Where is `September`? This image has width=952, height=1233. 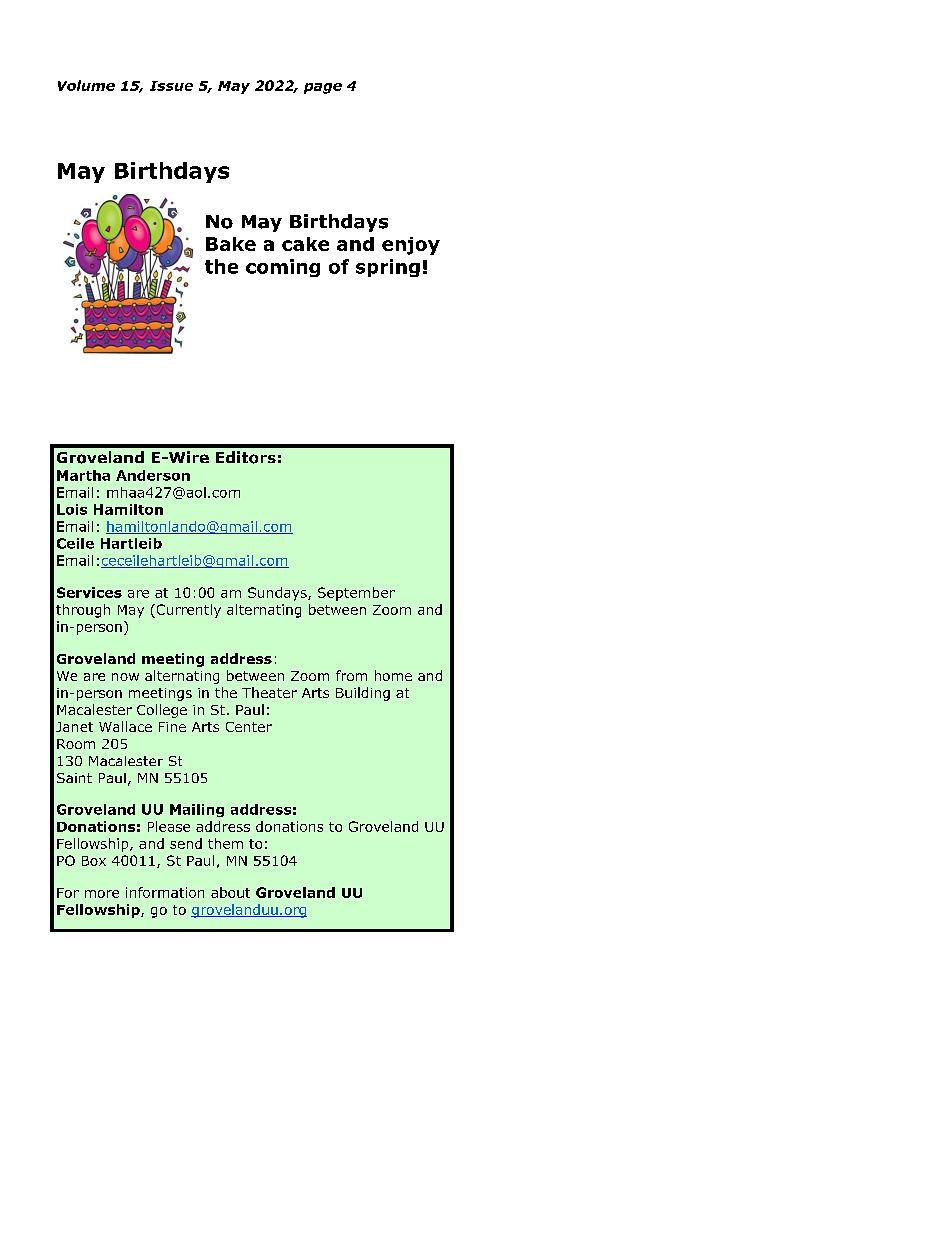 September is located at coordinates (356, 594).
